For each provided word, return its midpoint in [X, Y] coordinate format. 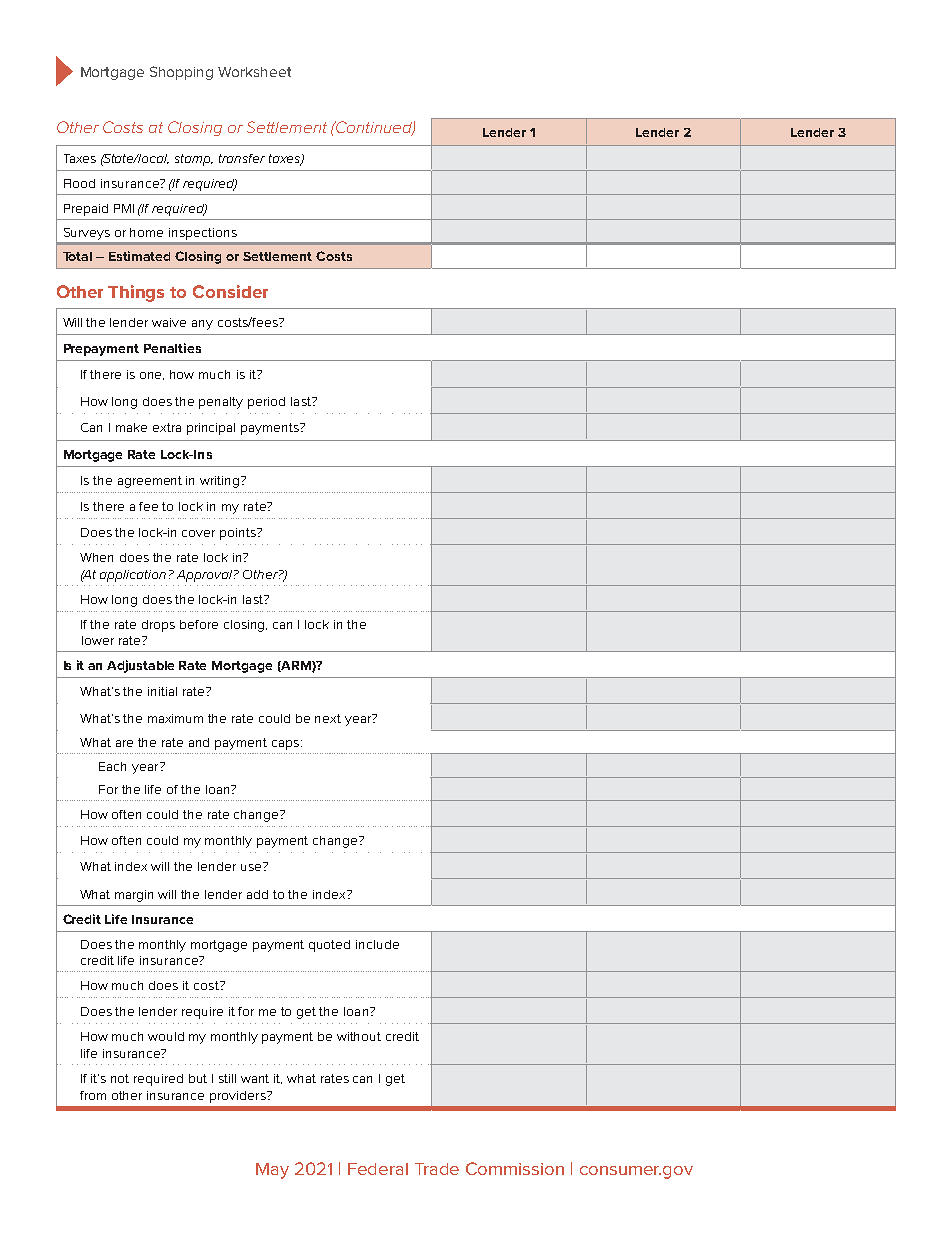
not [120, 1078]
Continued [374, 128]
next [328, 718]
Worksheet [254, 72]
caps [285, 745]
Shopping [181, 73]
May [272, 1171]
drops [158, 626]
